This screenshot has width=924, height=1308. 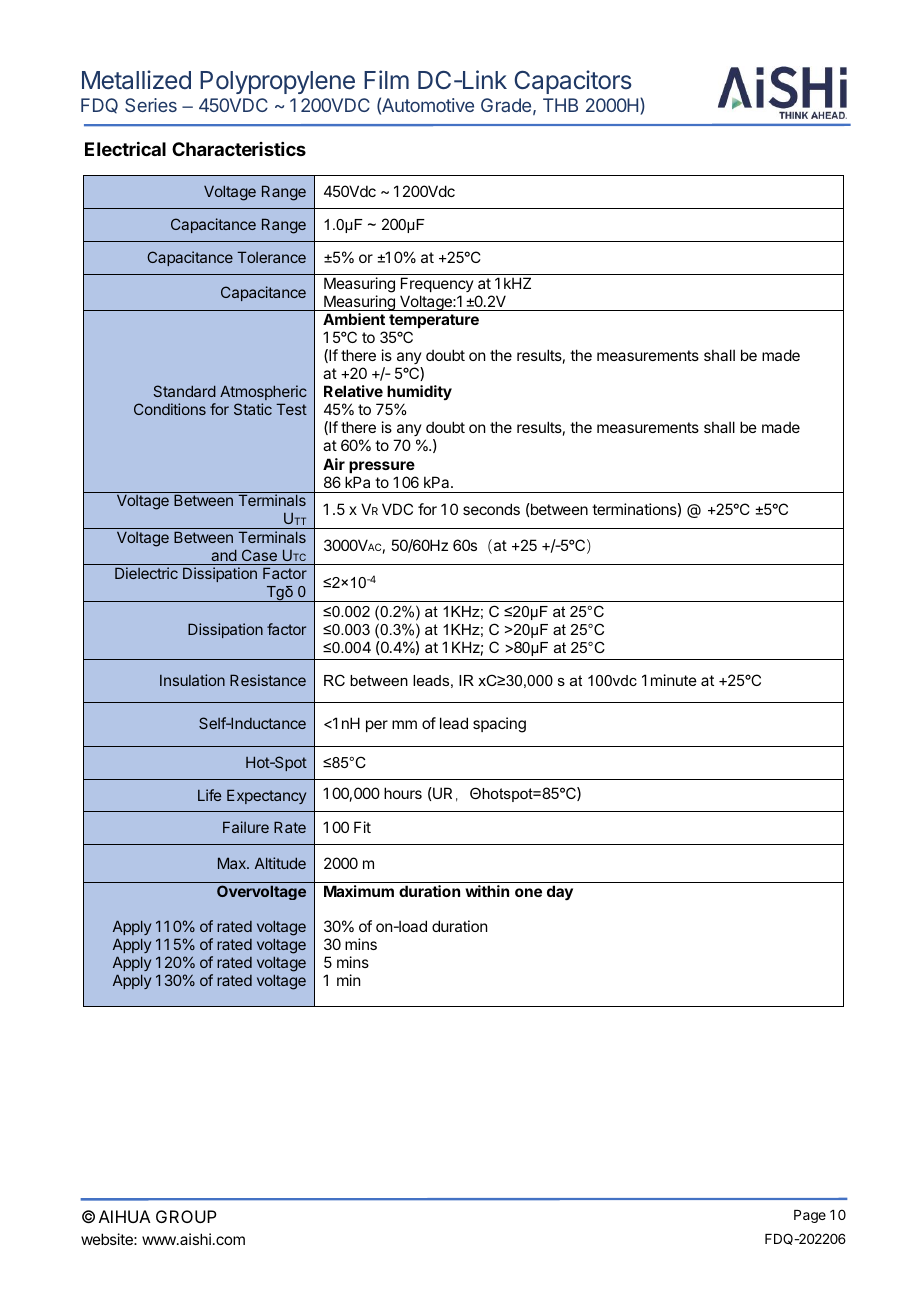 What do you see at coordinates (184, 391) in the screenshot?
I see `Standard` at bounding box center [184, 391].
